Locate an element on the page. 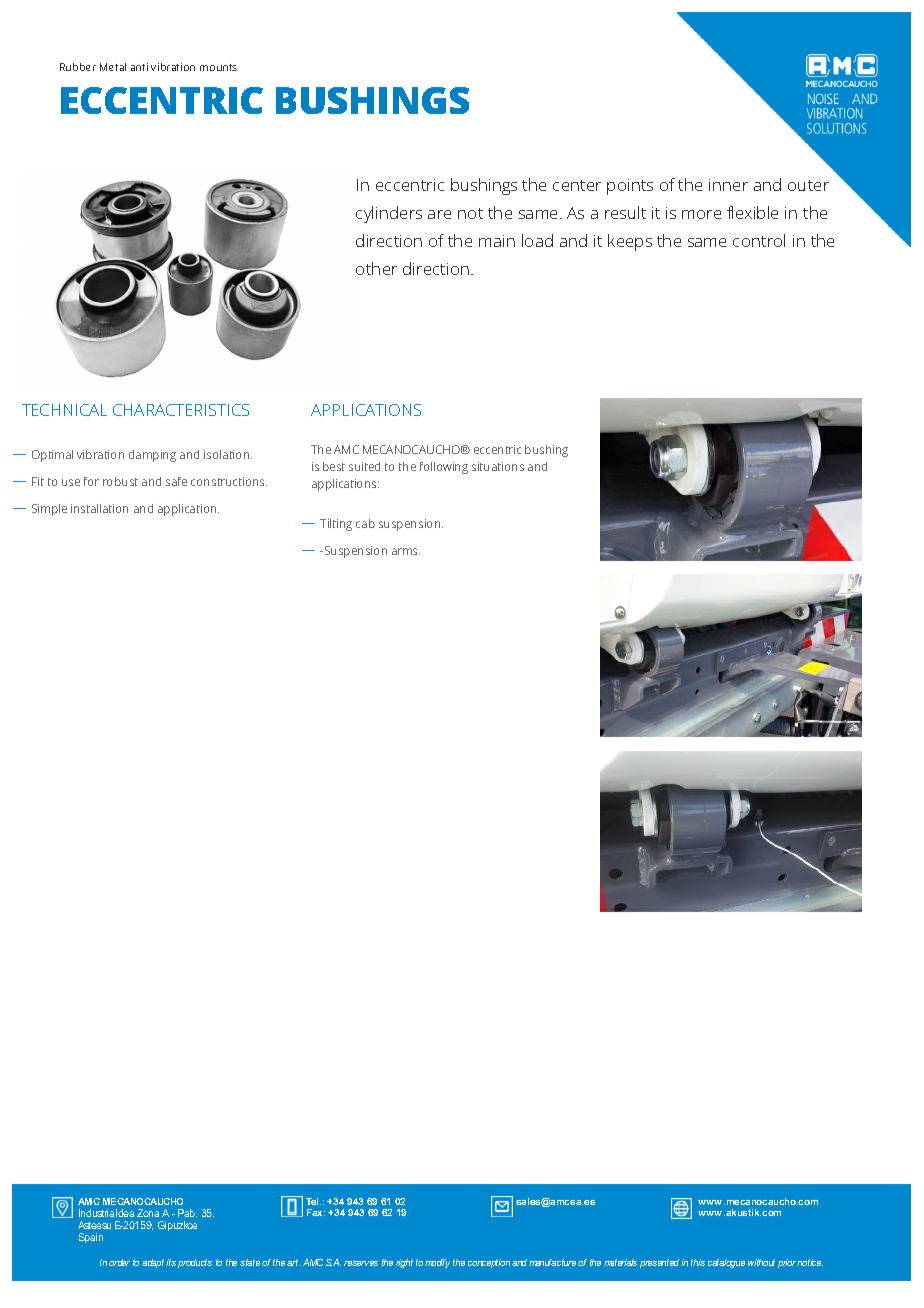  control is located at coordinates (759, 240).
